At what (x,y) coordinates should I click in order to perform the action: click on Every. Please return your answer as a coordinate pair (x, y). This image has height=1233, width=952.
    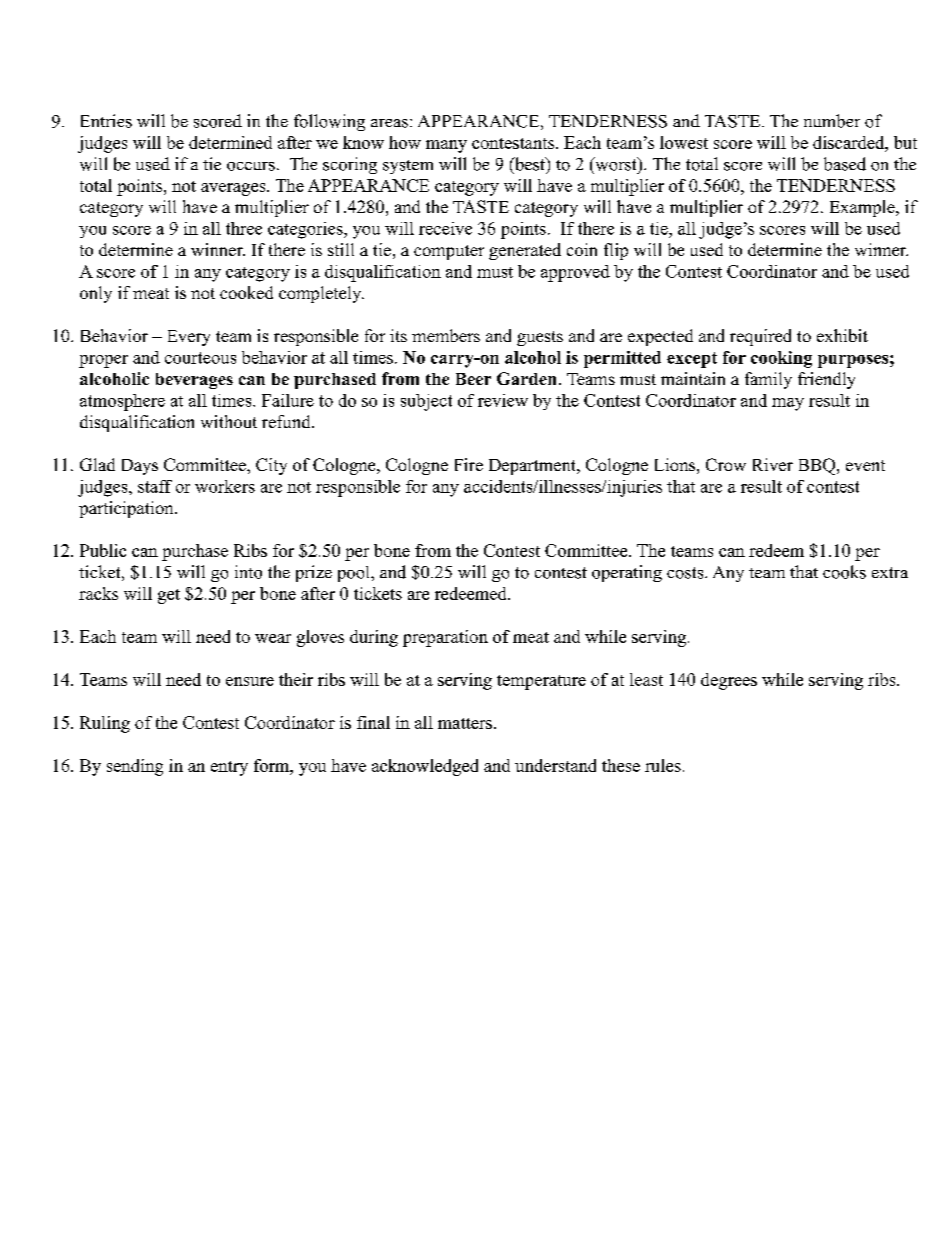
    Looking at the image, I should click on (189, 338).
